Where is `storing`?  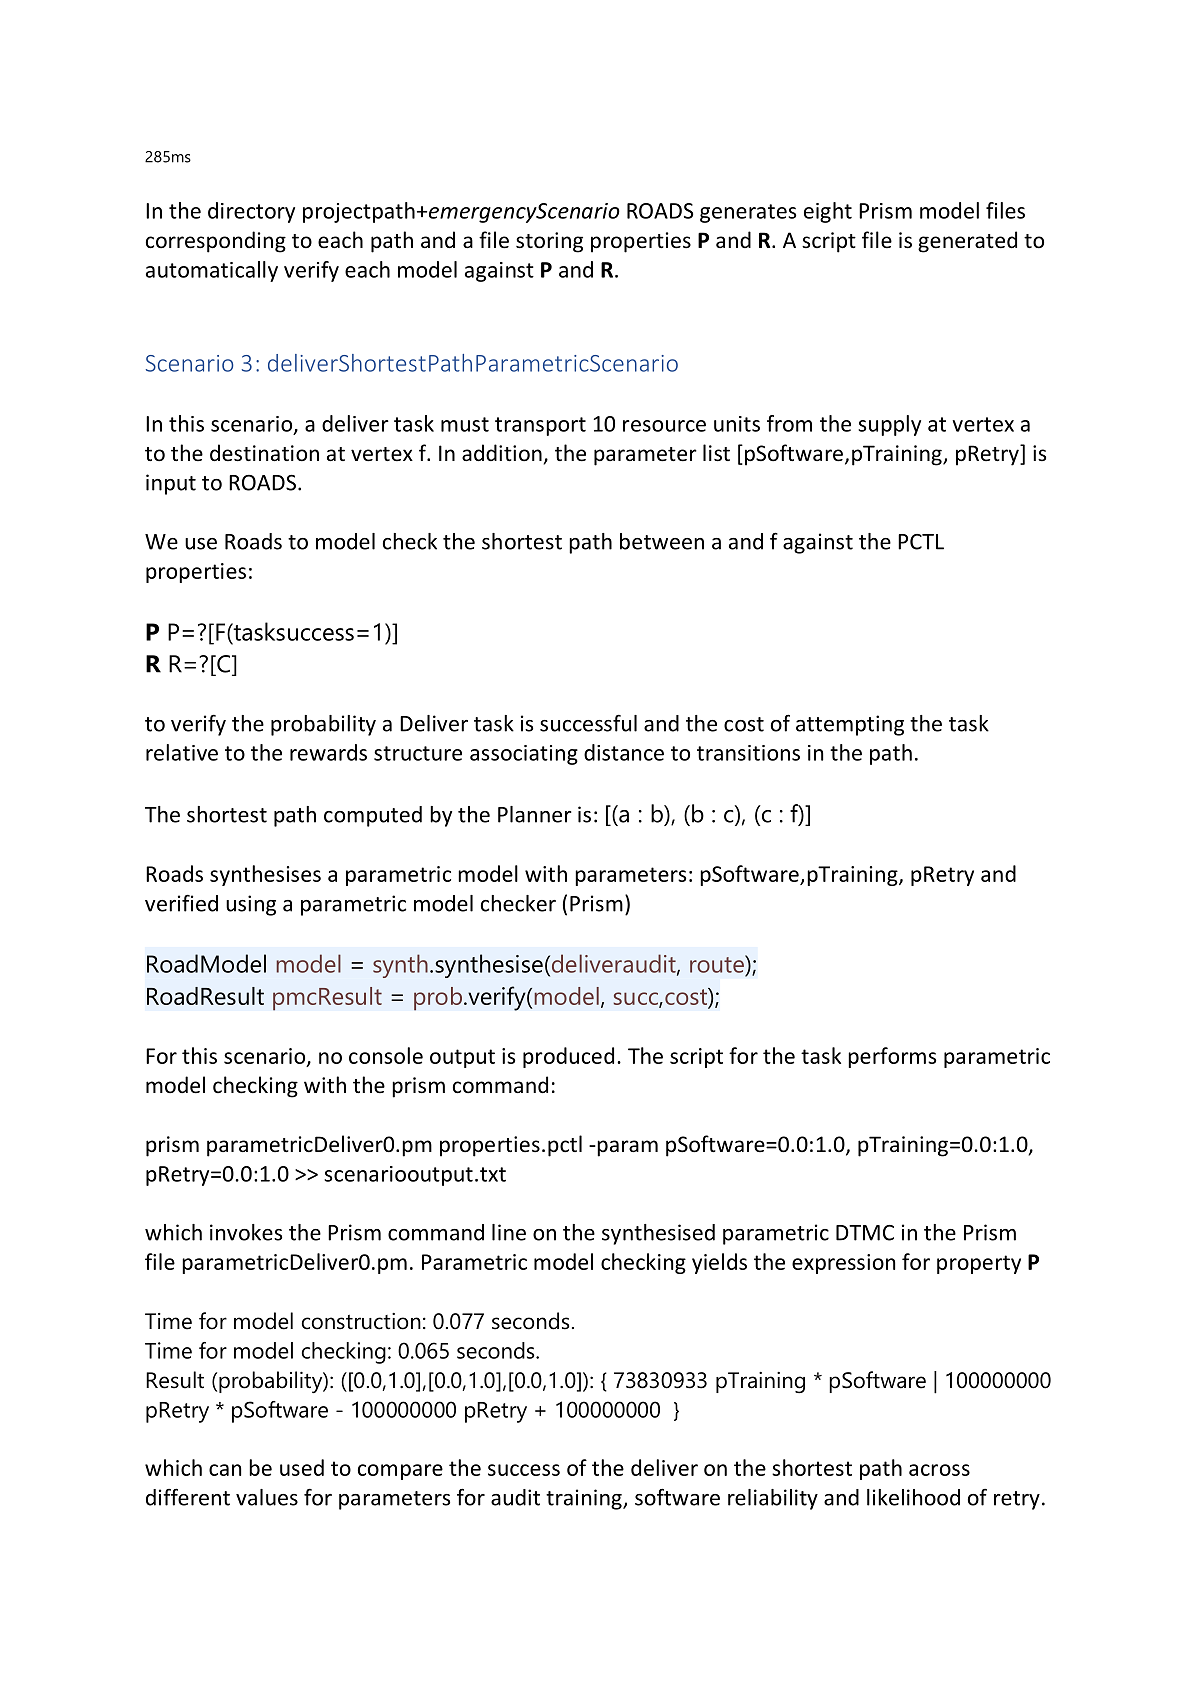
storing is located at coordinates (549, 242).
